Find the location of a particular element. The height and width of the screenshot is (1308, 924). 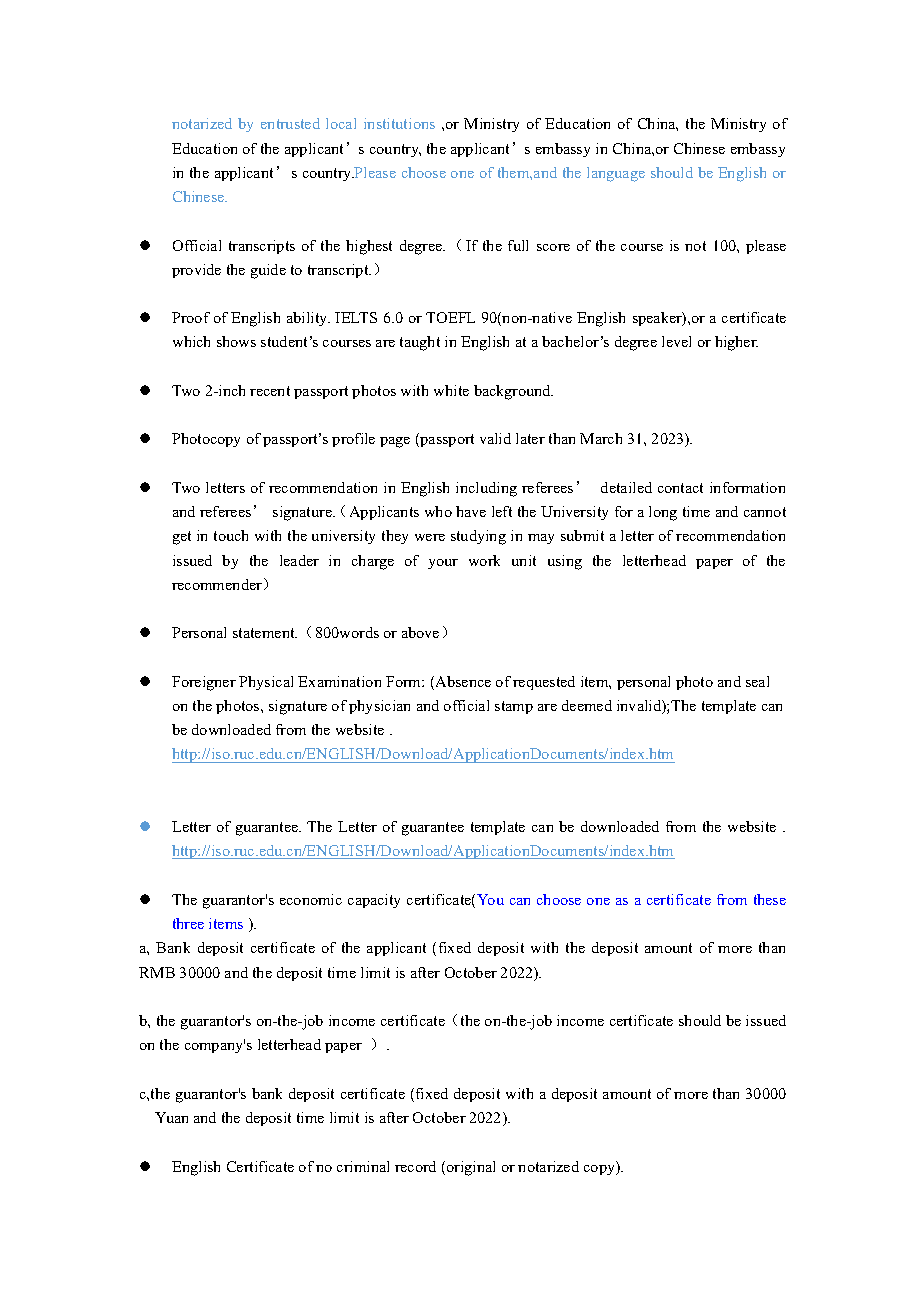

level is located at coordinates (676, 341).
